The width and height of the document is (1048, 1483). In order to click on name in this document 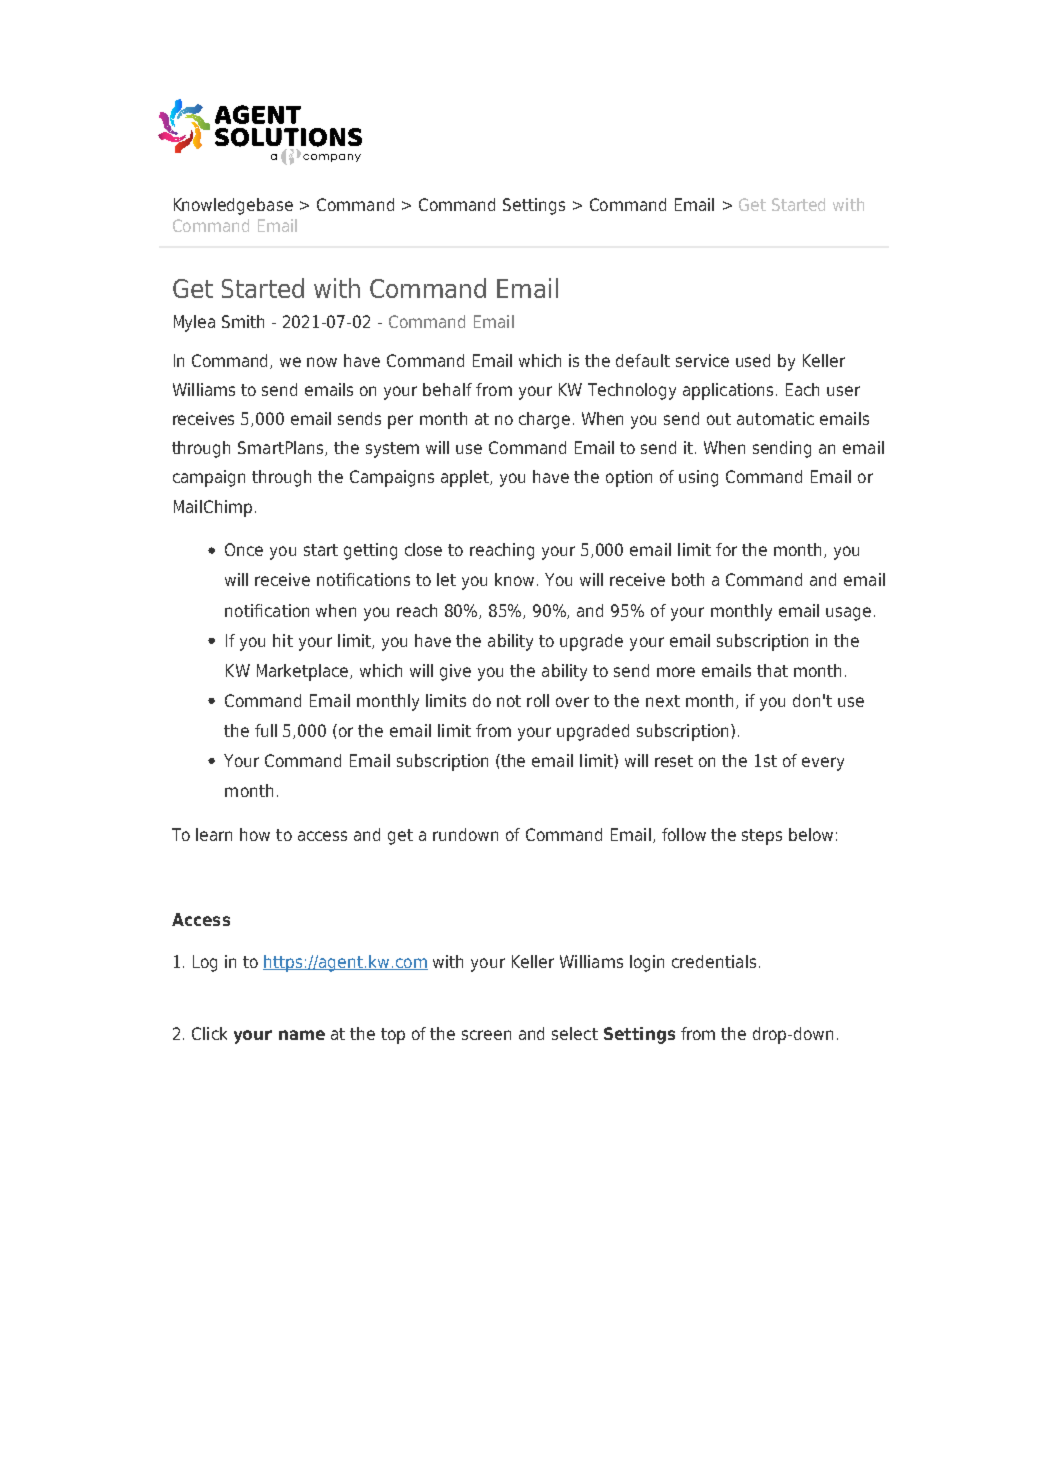, I will do `click(302, 1035)`.
